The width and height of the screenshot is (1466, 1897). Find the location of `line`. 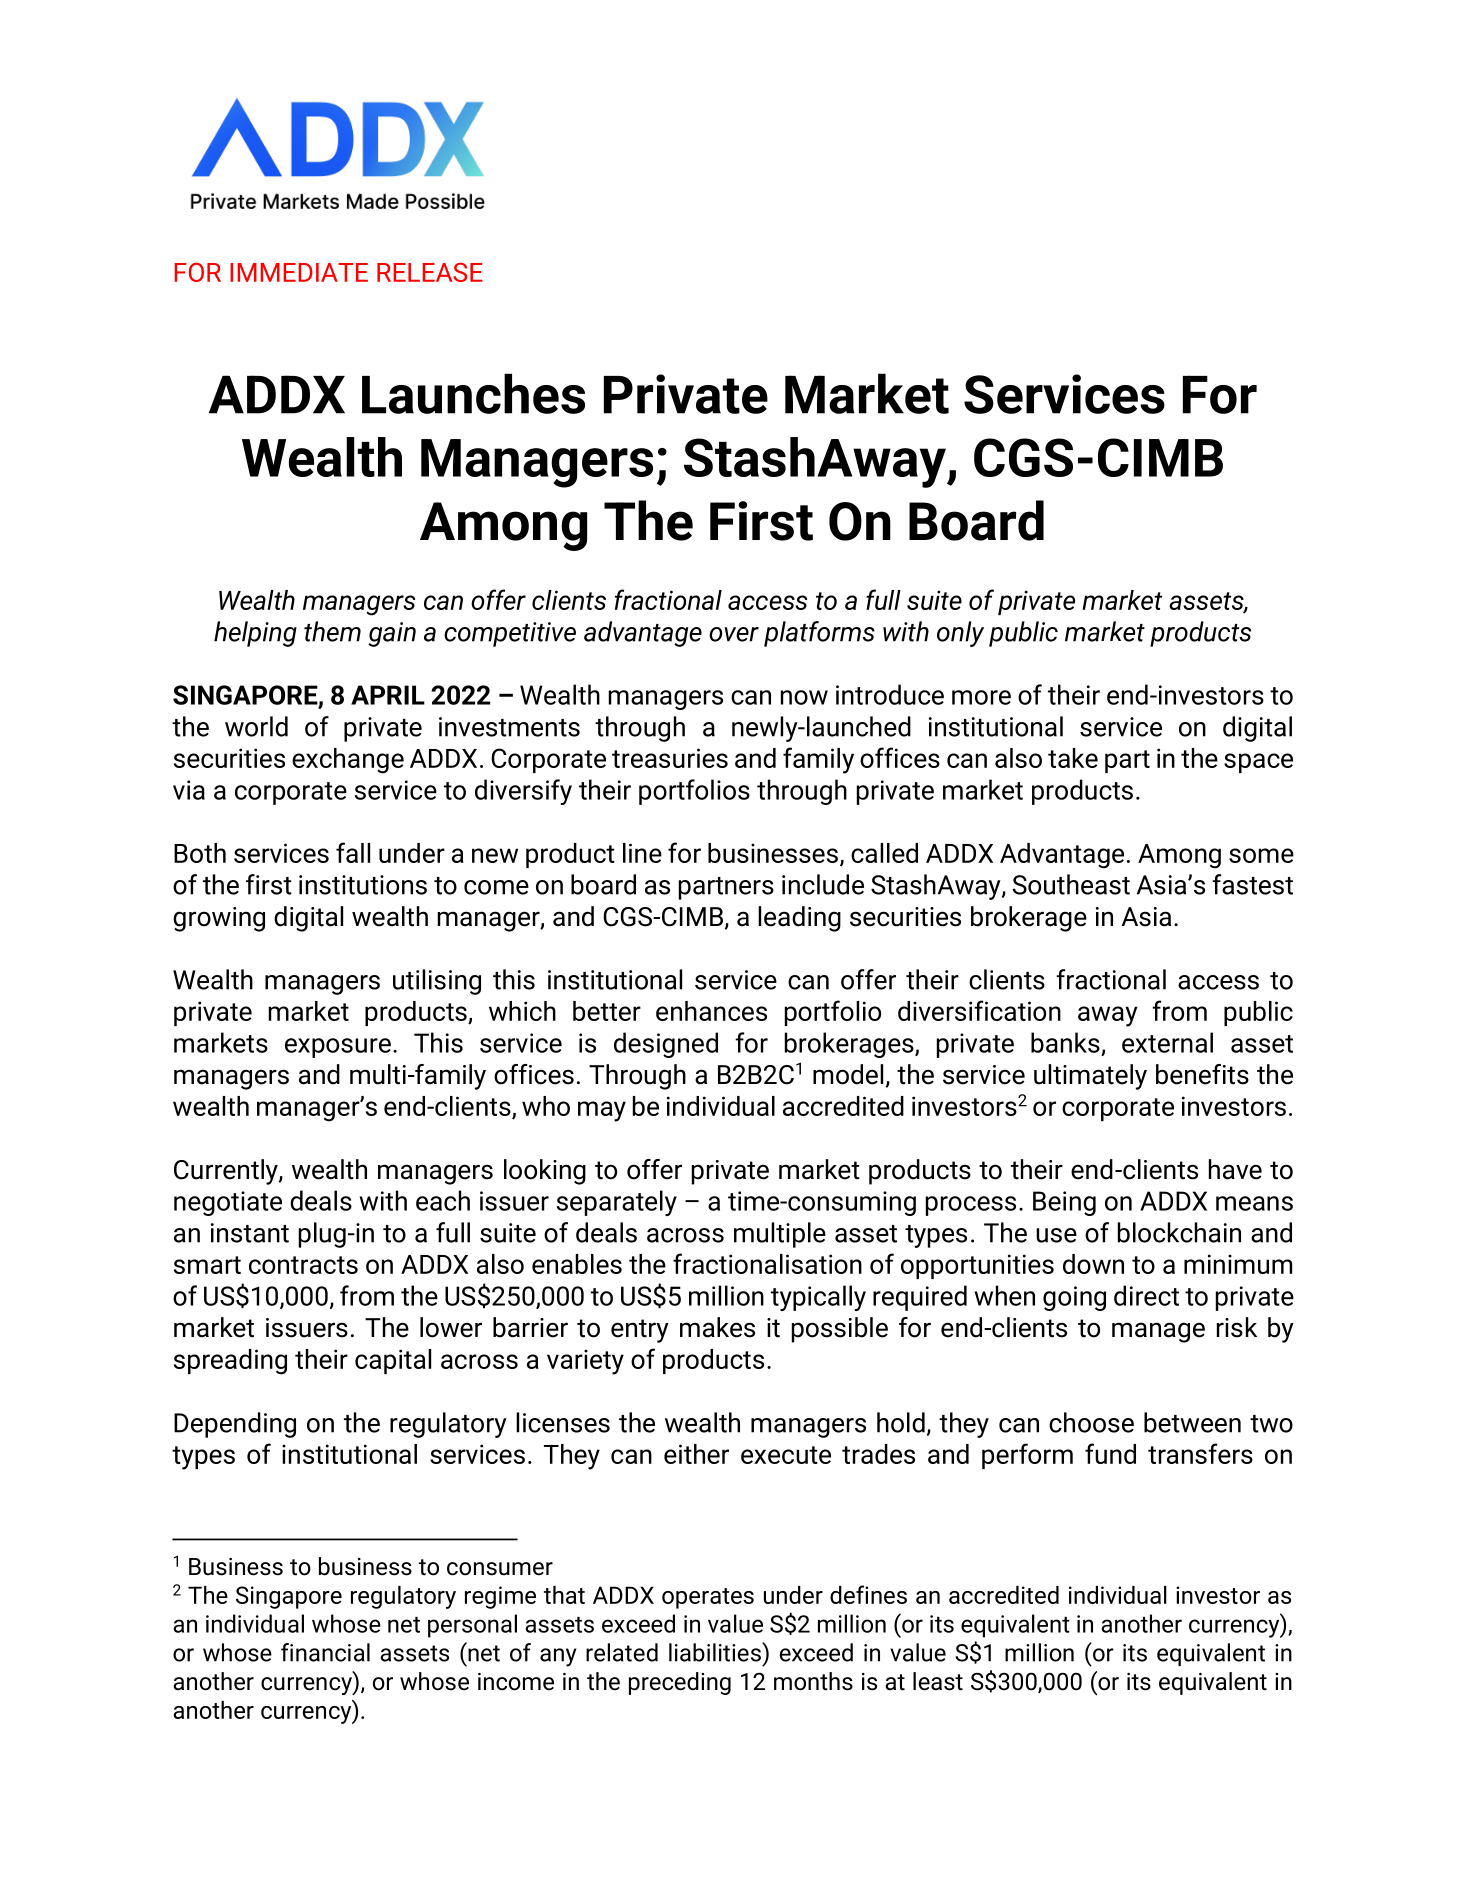

line is located at coordinates (642, 853).
